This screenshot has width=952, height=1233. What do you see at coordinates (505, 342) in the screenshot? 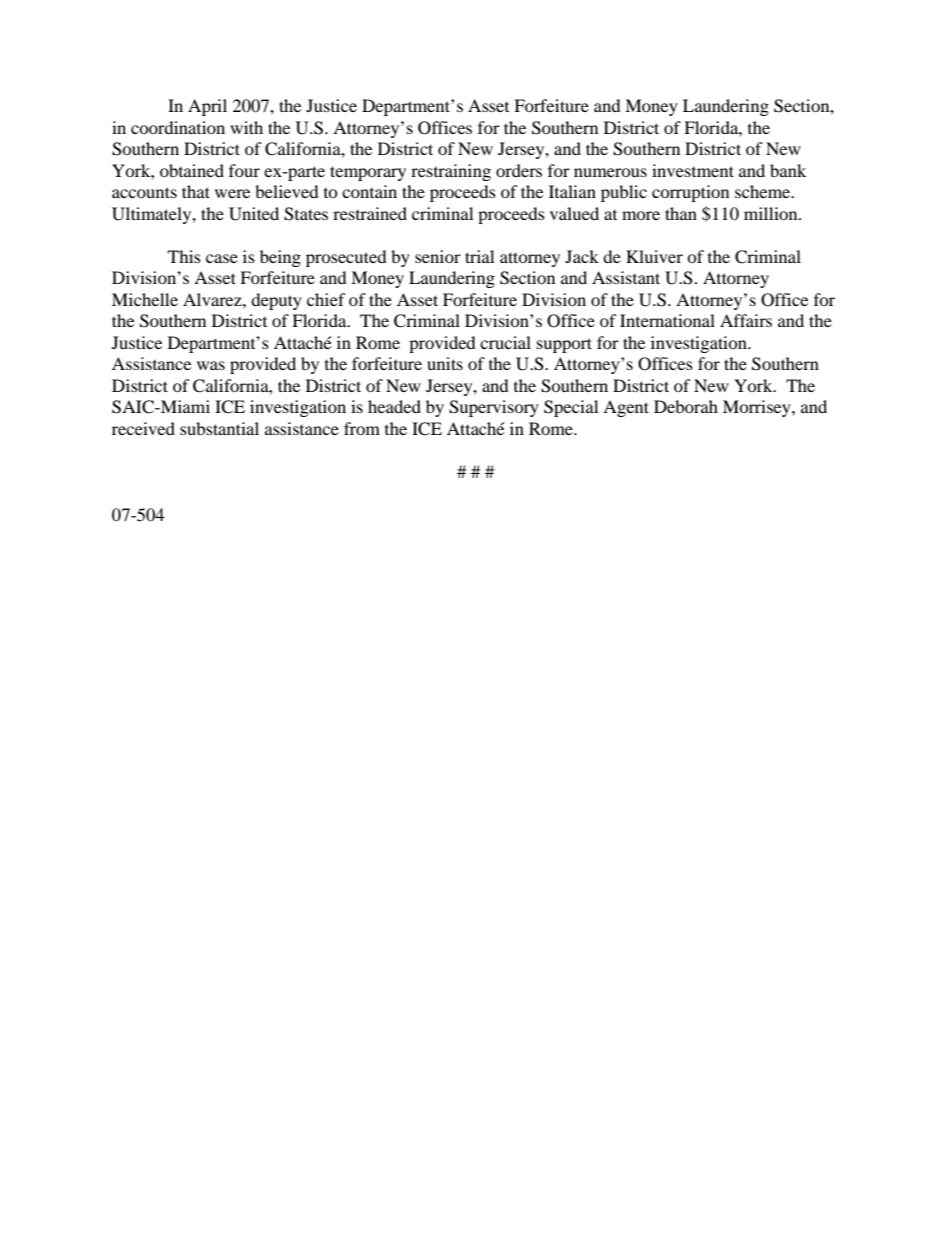
I see `crucial` at bounding box center [505, 342].
